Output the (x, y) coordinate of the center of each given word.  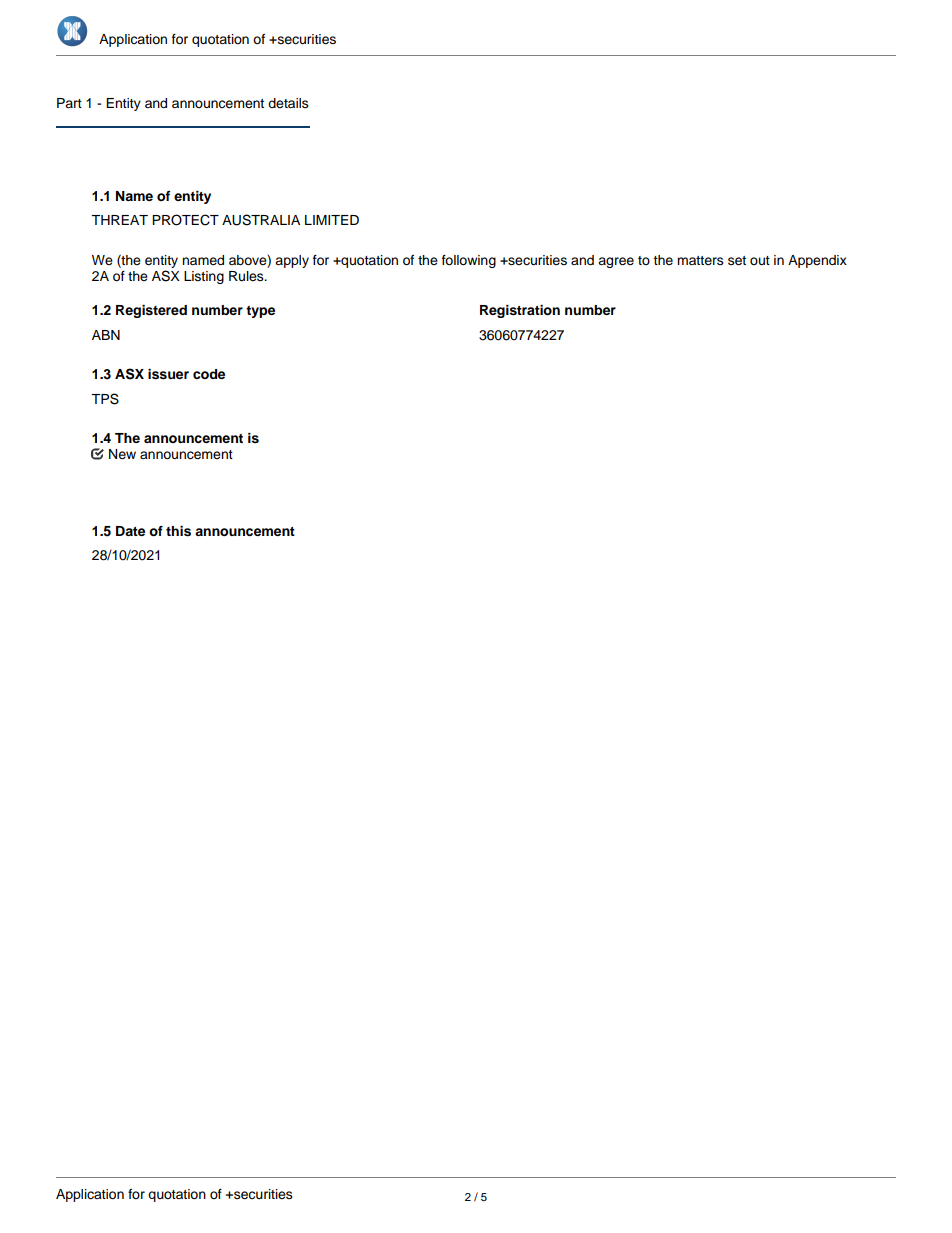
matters (700, 260)
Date (130, 531)
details (288, 103)
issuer (168, 374)
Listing (204, 277)
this (178, 531)
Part (69, 103)
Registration (520, 311)
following (469, 261)
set (737, 261)
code (209, 374)
